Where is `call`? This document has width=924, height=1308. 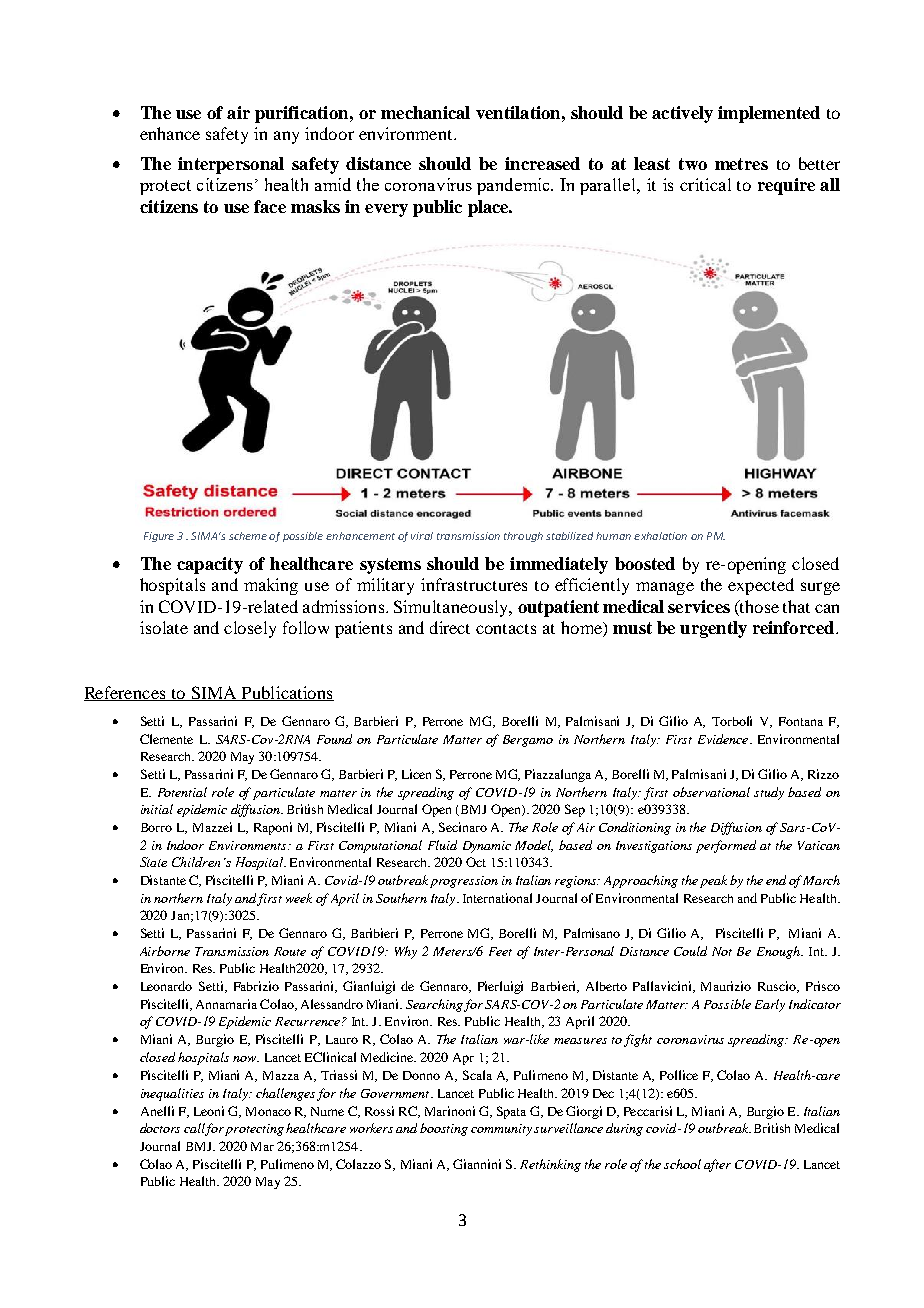 call is located at coordinates (195, 1129).
